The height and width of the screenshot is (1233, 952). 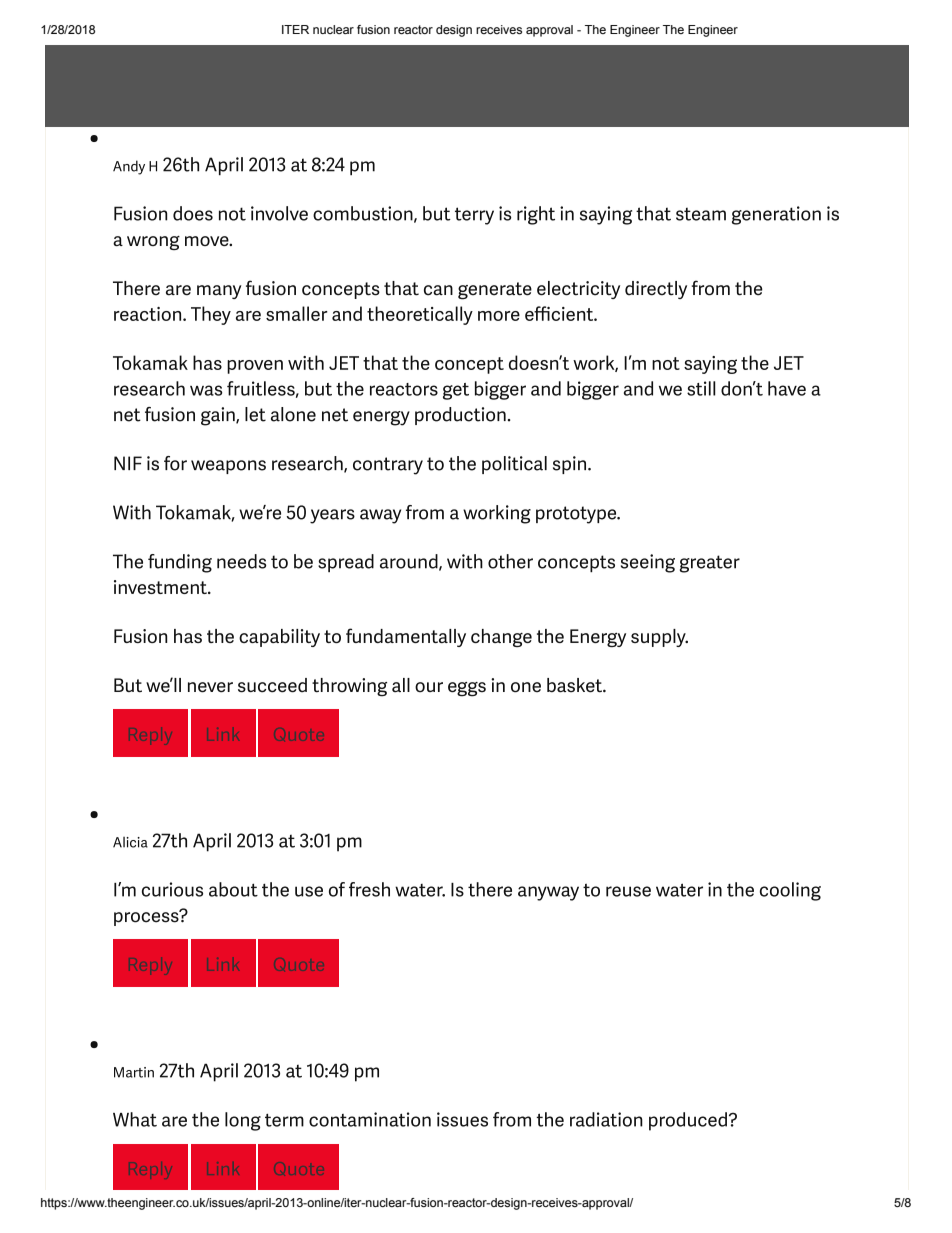 I want to click on involve, so click(x=279, y=213).
